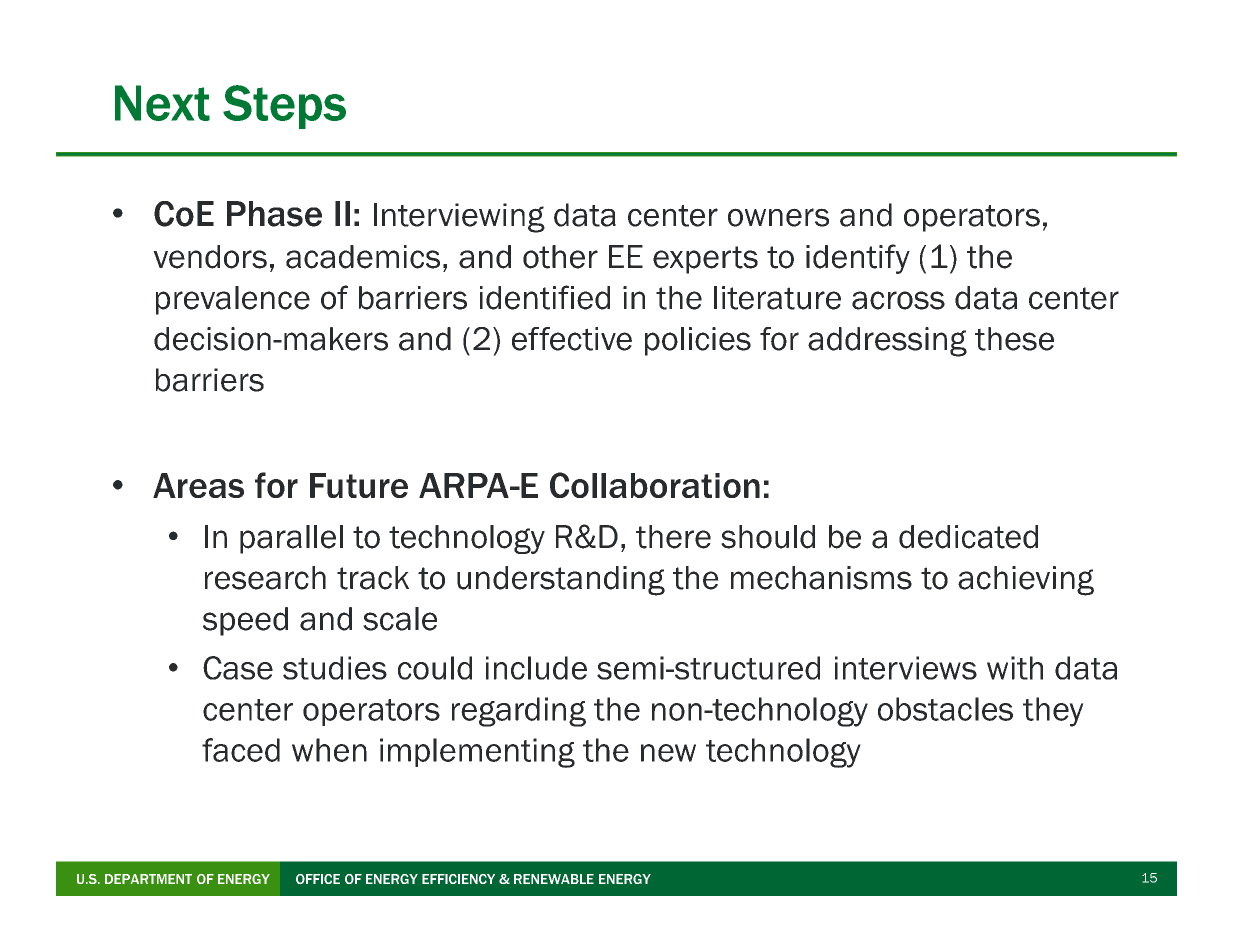  What do you see at coordinates (655, 485) in the screenshot?
I see `Collaboration` at bounding box center [655, 485].
